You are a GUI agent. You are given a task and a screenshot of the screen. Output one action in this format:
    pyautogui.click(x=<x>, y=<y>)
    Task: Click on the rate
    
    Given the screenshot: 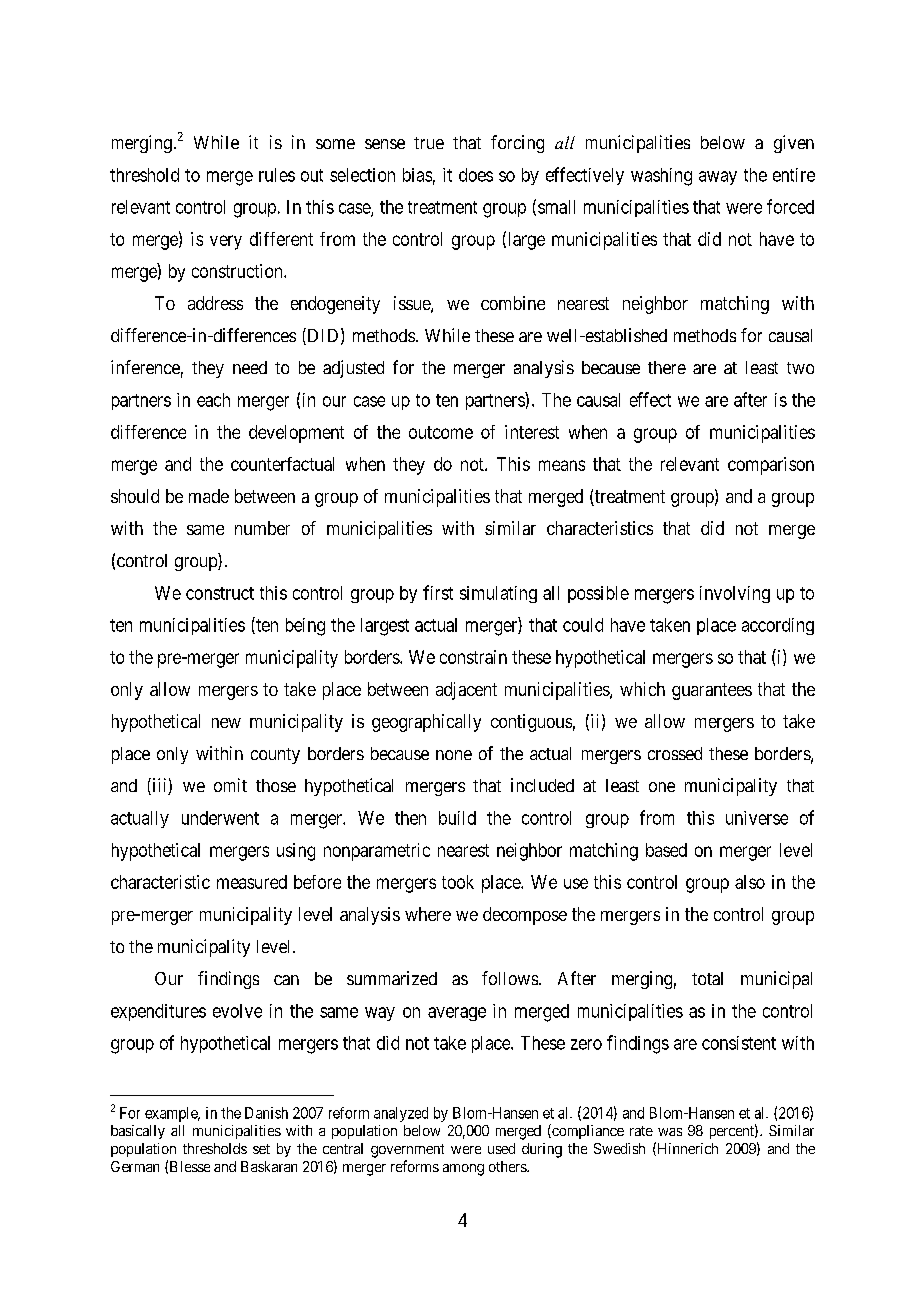 What is the action you would take?
    pyautogui.click(x=641, y=1131)
